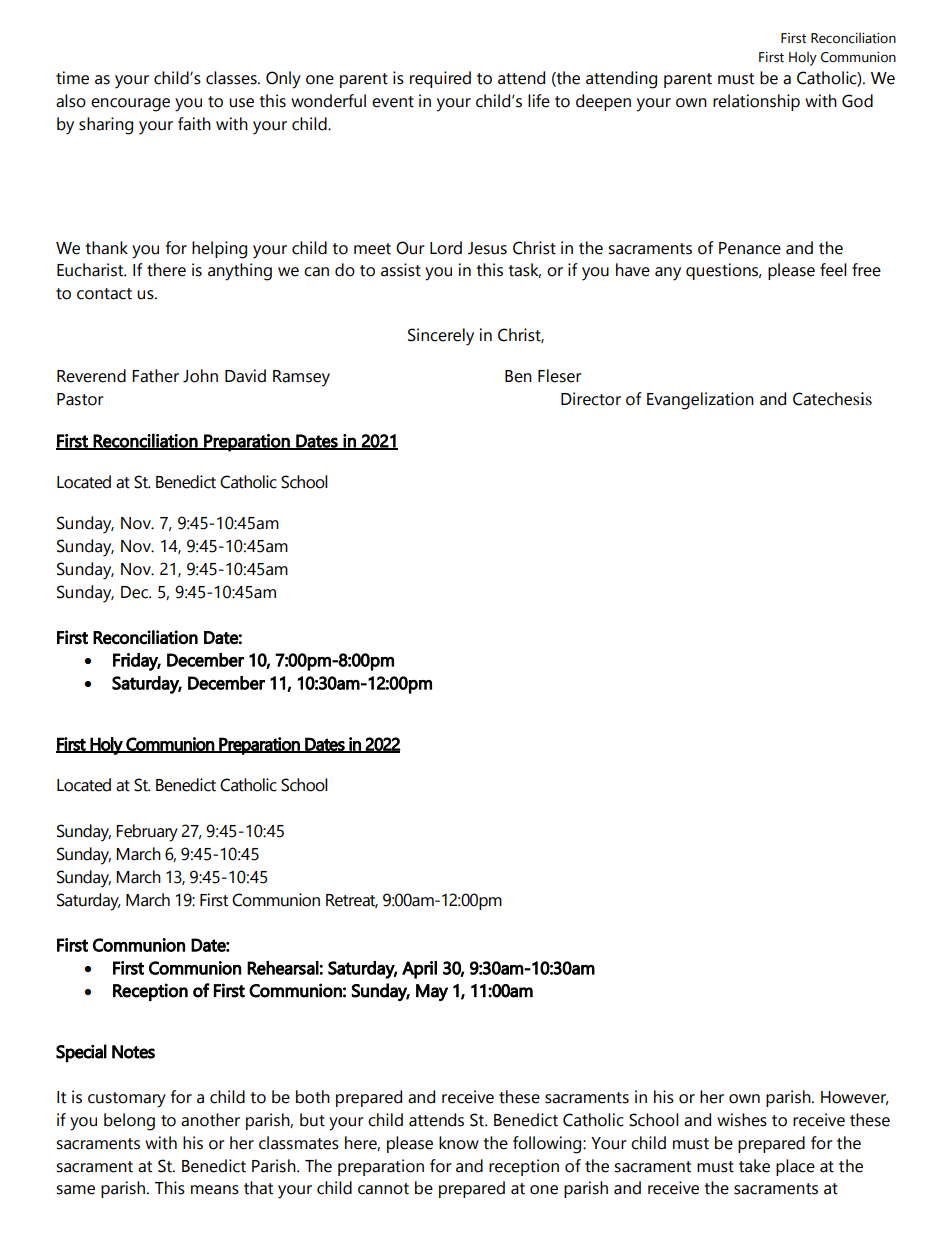 This page has height=1233, width=952. I want to click on Director, so click(591, 399).
